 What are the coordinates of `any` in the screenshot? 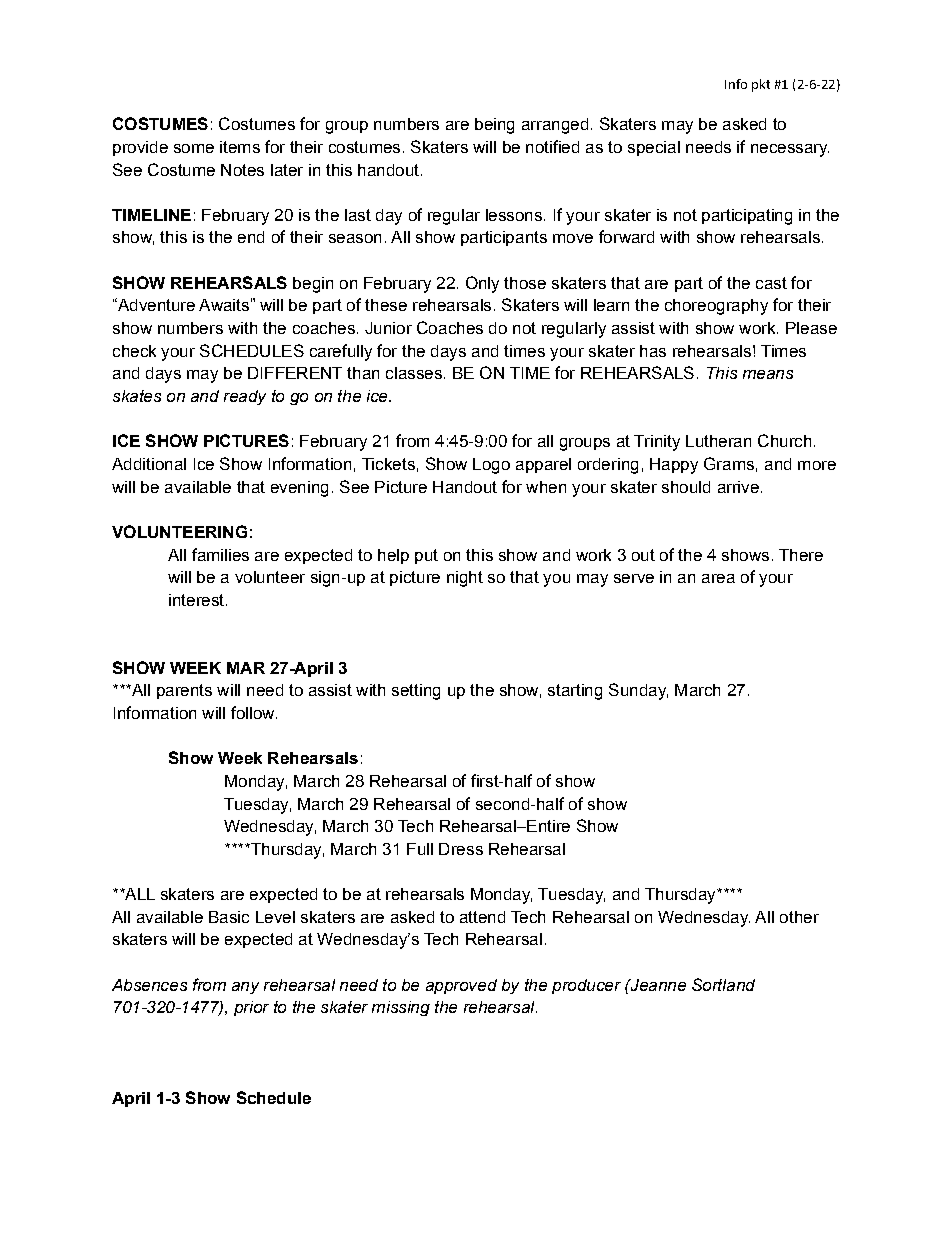 It's located at (245, 988).
